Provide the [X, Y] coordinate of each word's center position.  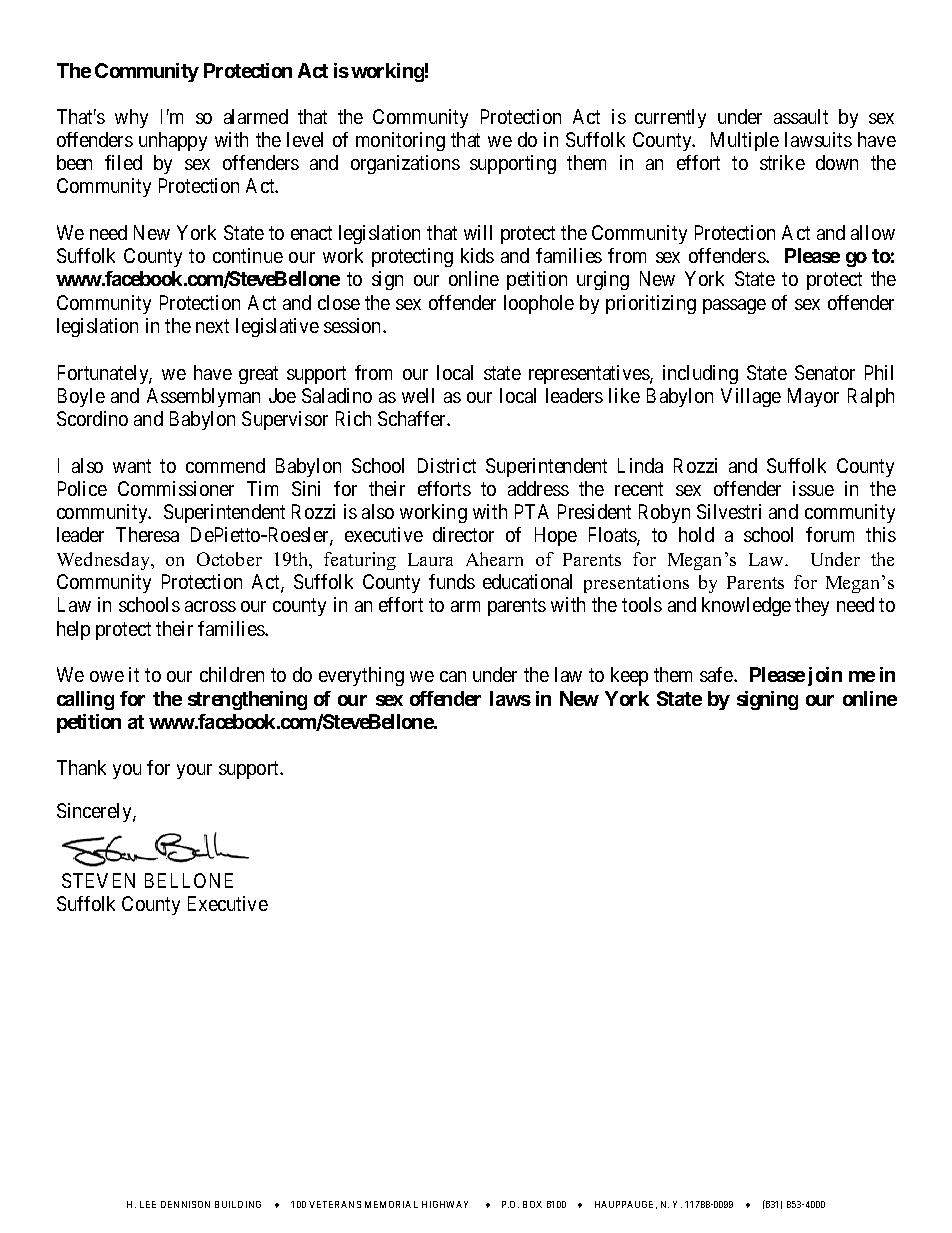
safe [717, 674]
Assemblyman [203, 397]
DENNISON [185, 1204]
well [418, 395]
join [825, 676]
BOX [532, 1204]
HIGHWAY [445, 1204]
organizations [405, 164]
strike [782, 162]
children [232, 674]
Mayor [813, 397]
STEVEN [98, 880]
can [453, 676]
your [194, 771]
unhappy [173, 141]
